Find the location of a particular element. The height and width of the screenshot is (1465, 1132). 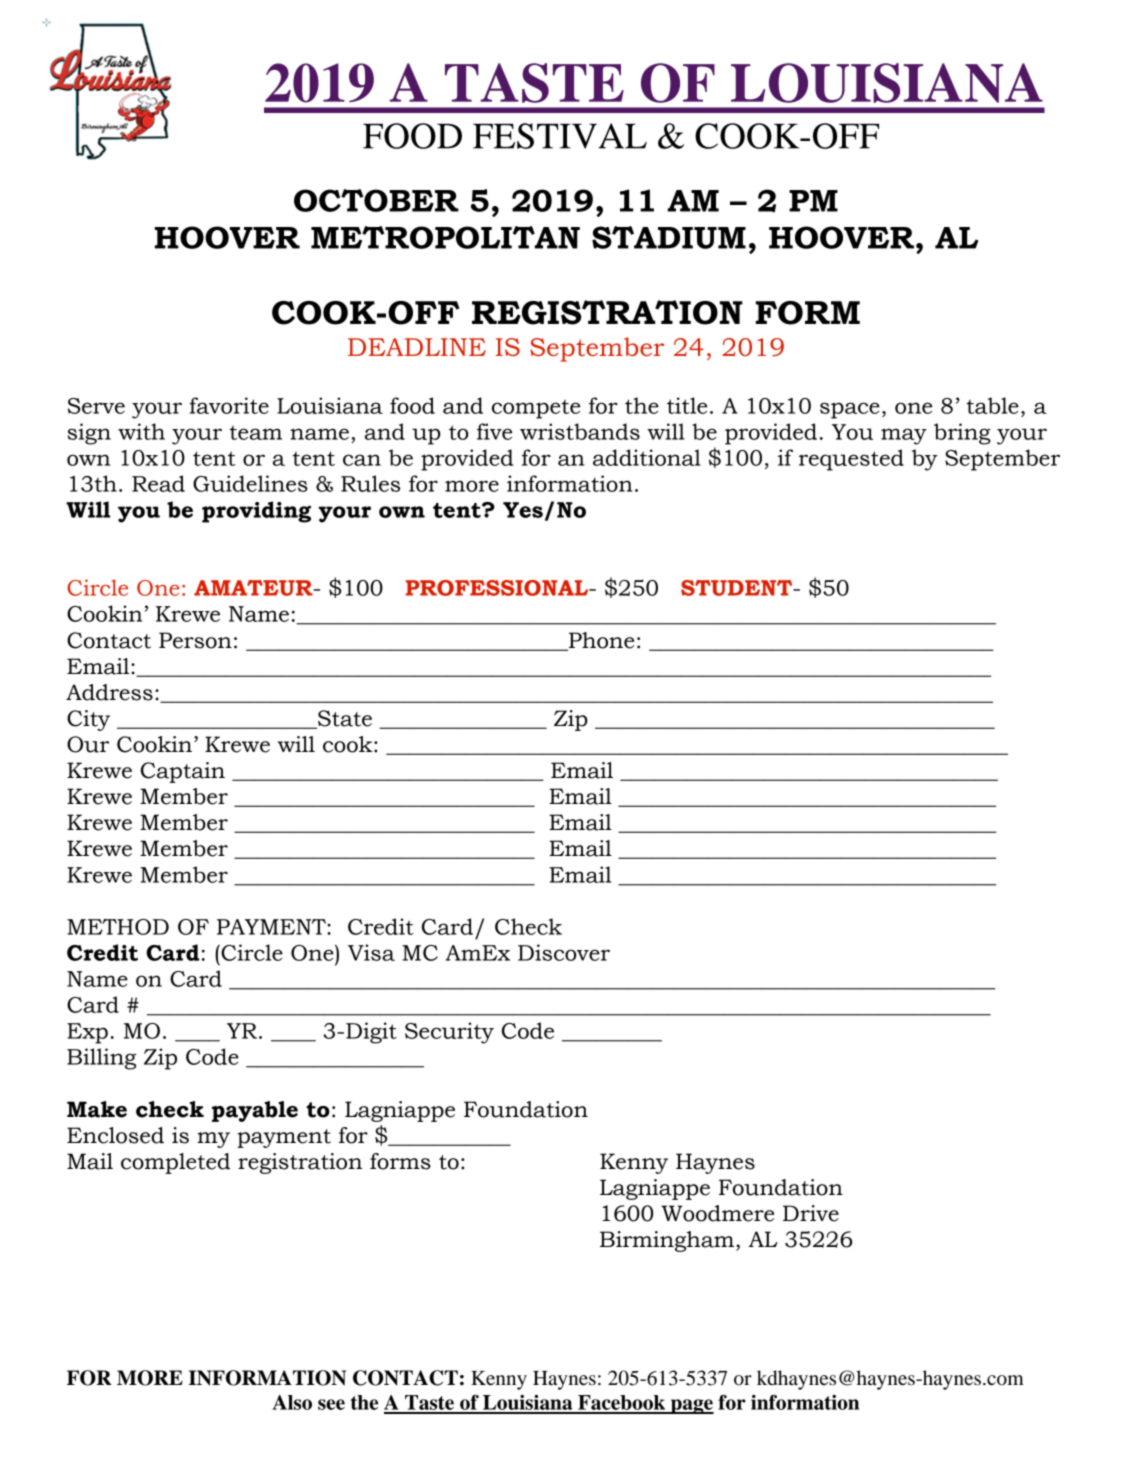

Drive is located at coordinates (811, 1213).
